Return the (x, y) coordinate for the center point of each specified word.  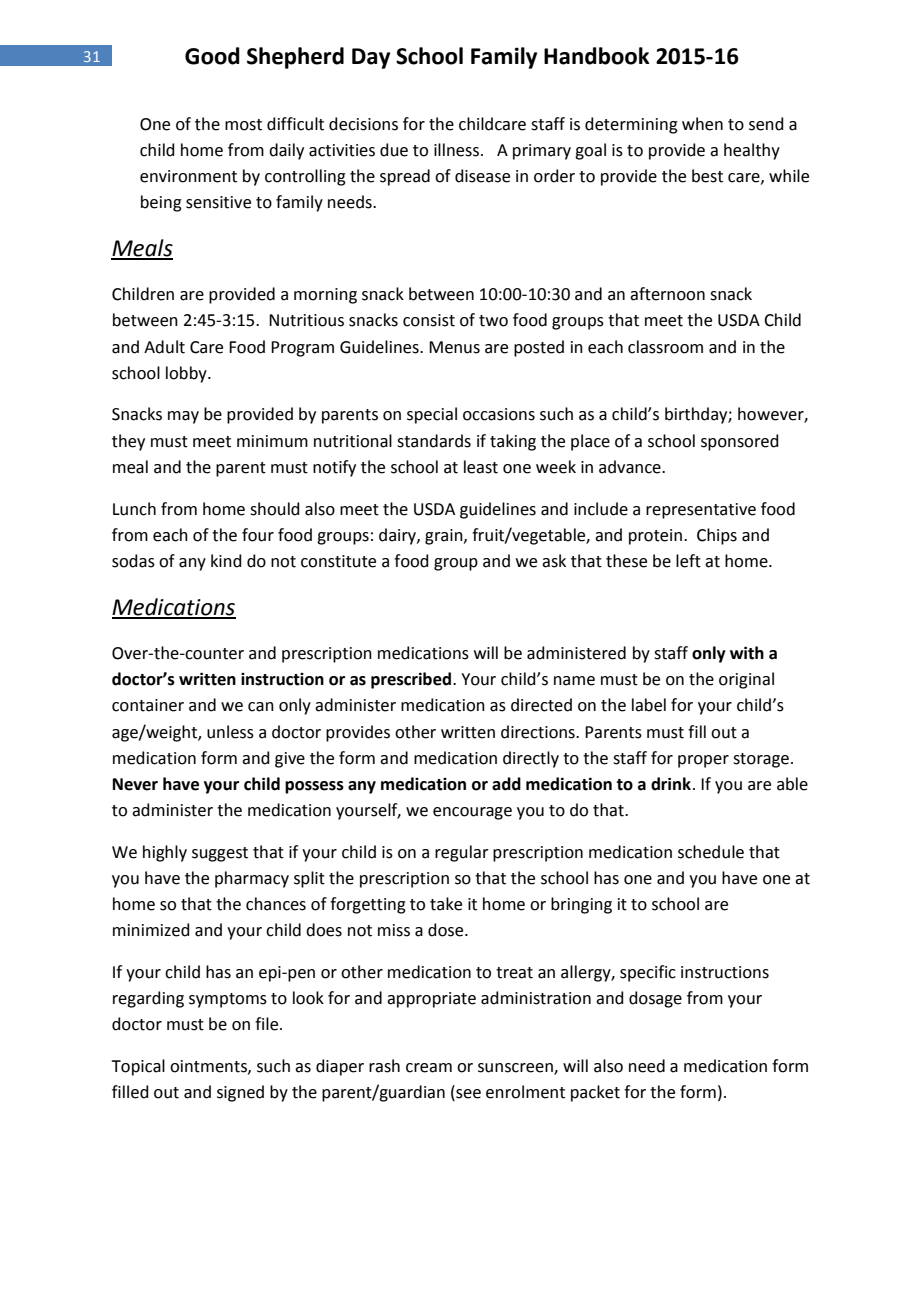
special (432, 415)
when (702, 124)
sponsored (740, 442)
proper (703, 761)
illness (456, 150)
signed (240, 1093)
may (183, 417)
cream (429, 1068)
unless (230, 732)
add (506, 784)
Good (212, 56)
